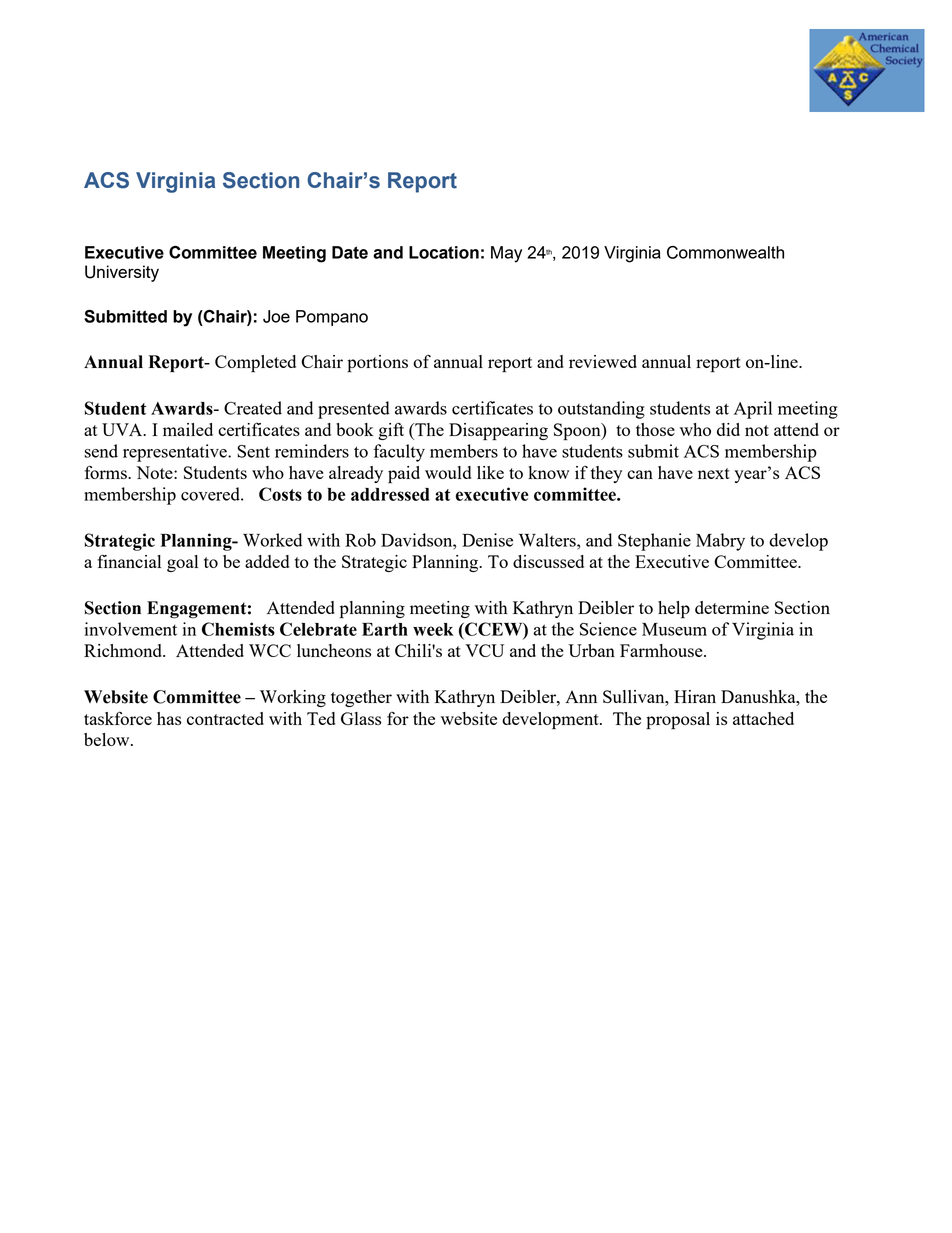 The width and height of the page is (952, 1233). What do you see at coordinates (714, 473) in the page?
I see `next` at bounding box center [714, 473].
